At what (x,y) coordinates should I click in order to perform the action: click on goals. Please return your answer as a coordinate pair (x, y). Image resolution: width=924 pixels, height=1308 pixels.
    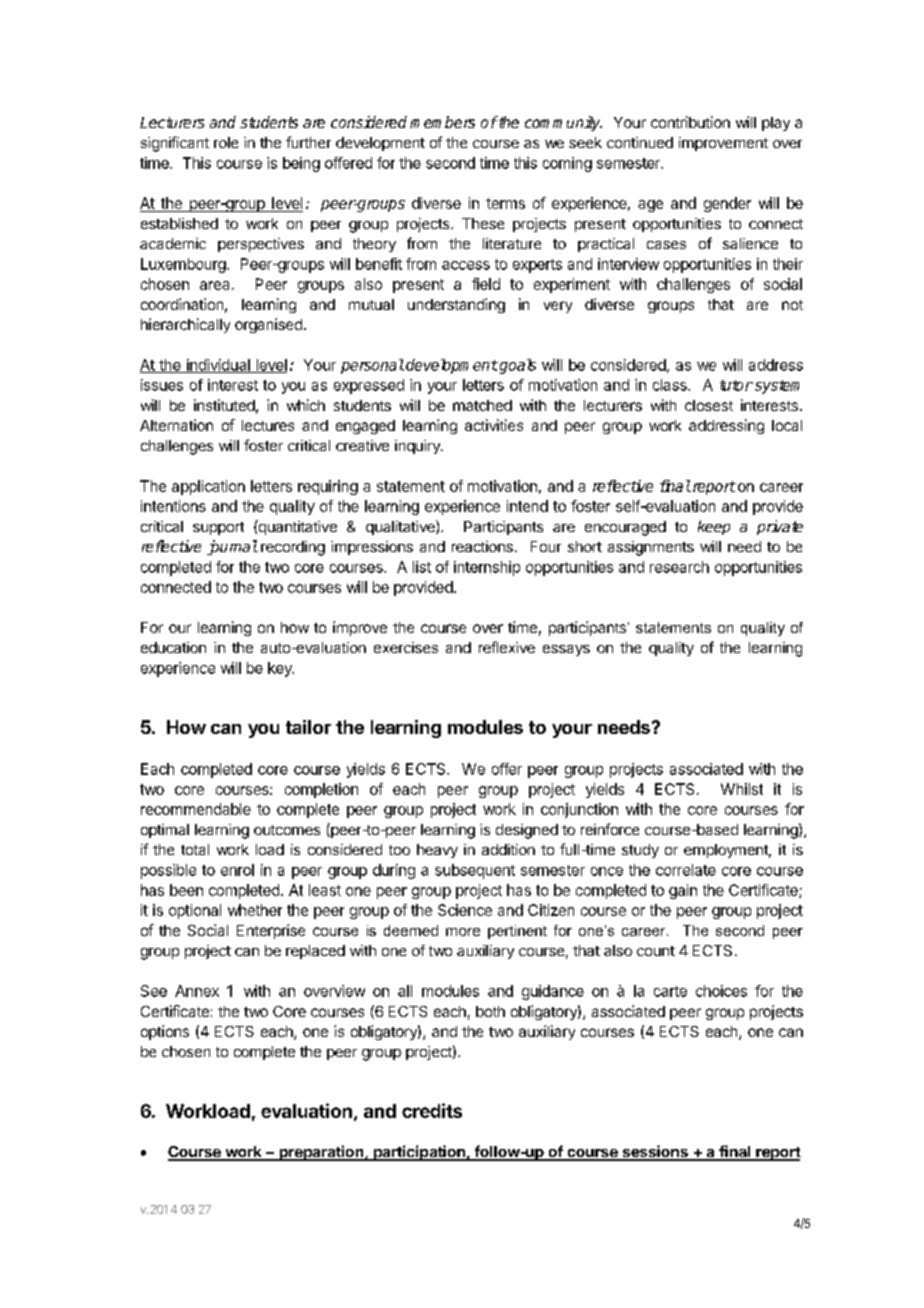
    Looking at the image, I should click on (516, 366).
